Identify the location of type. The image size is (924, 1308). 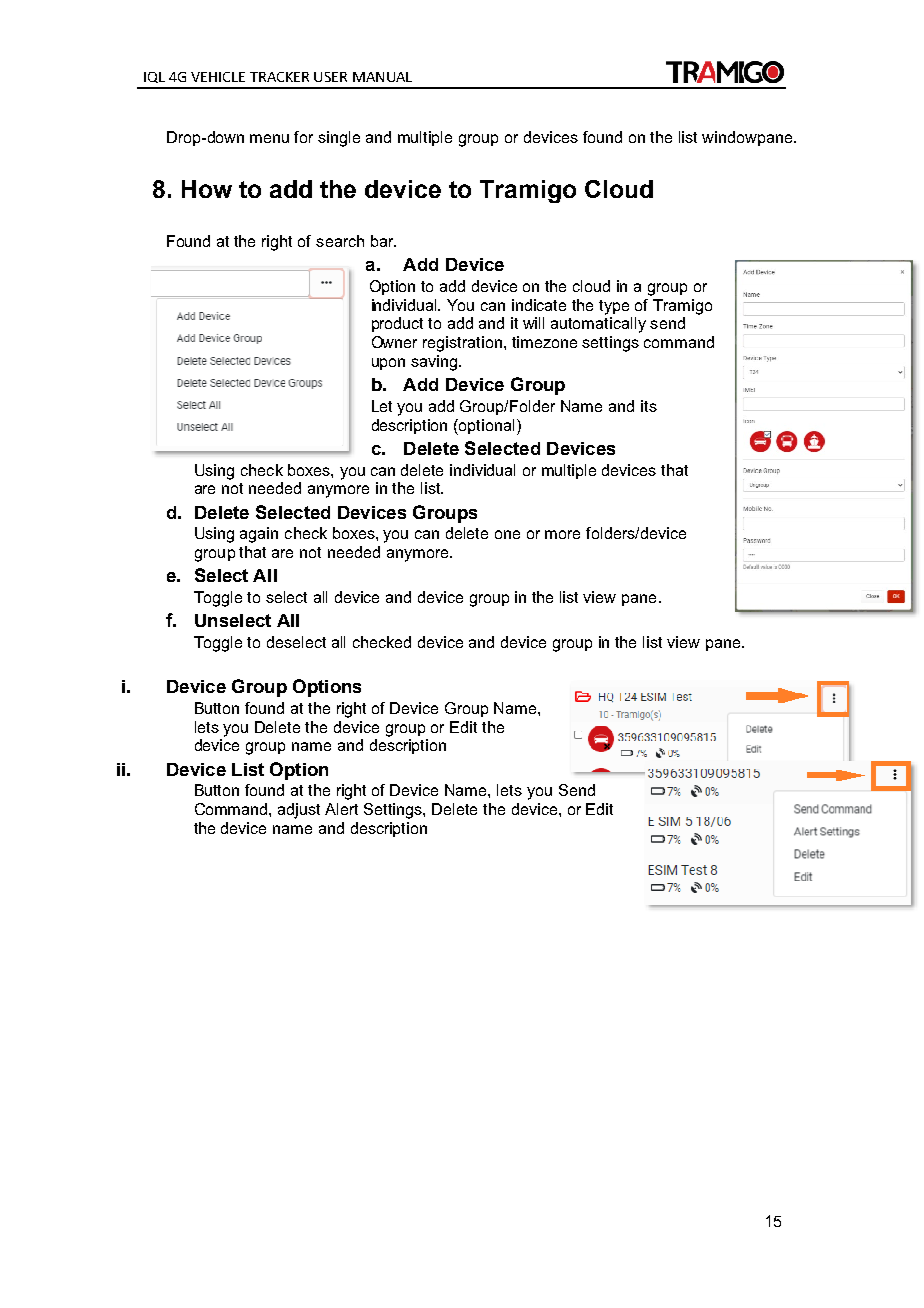
(614, 307).
